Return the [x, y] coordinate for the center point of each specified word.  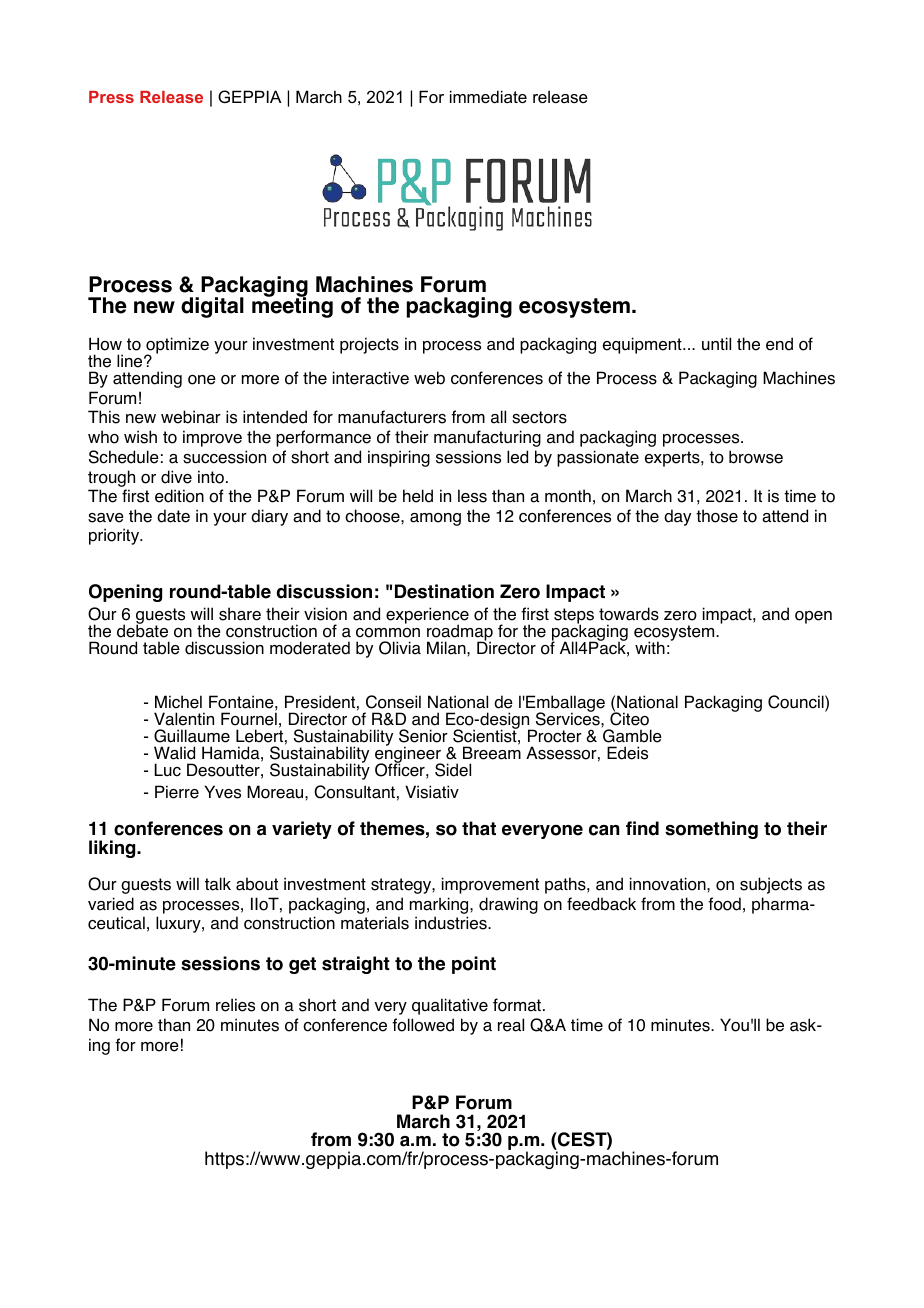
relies [235, 1005]
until [716, 343]
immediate [488, 96]
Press [111, 97]
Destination [444, 591]
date [173, 516]
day [677, 517]
